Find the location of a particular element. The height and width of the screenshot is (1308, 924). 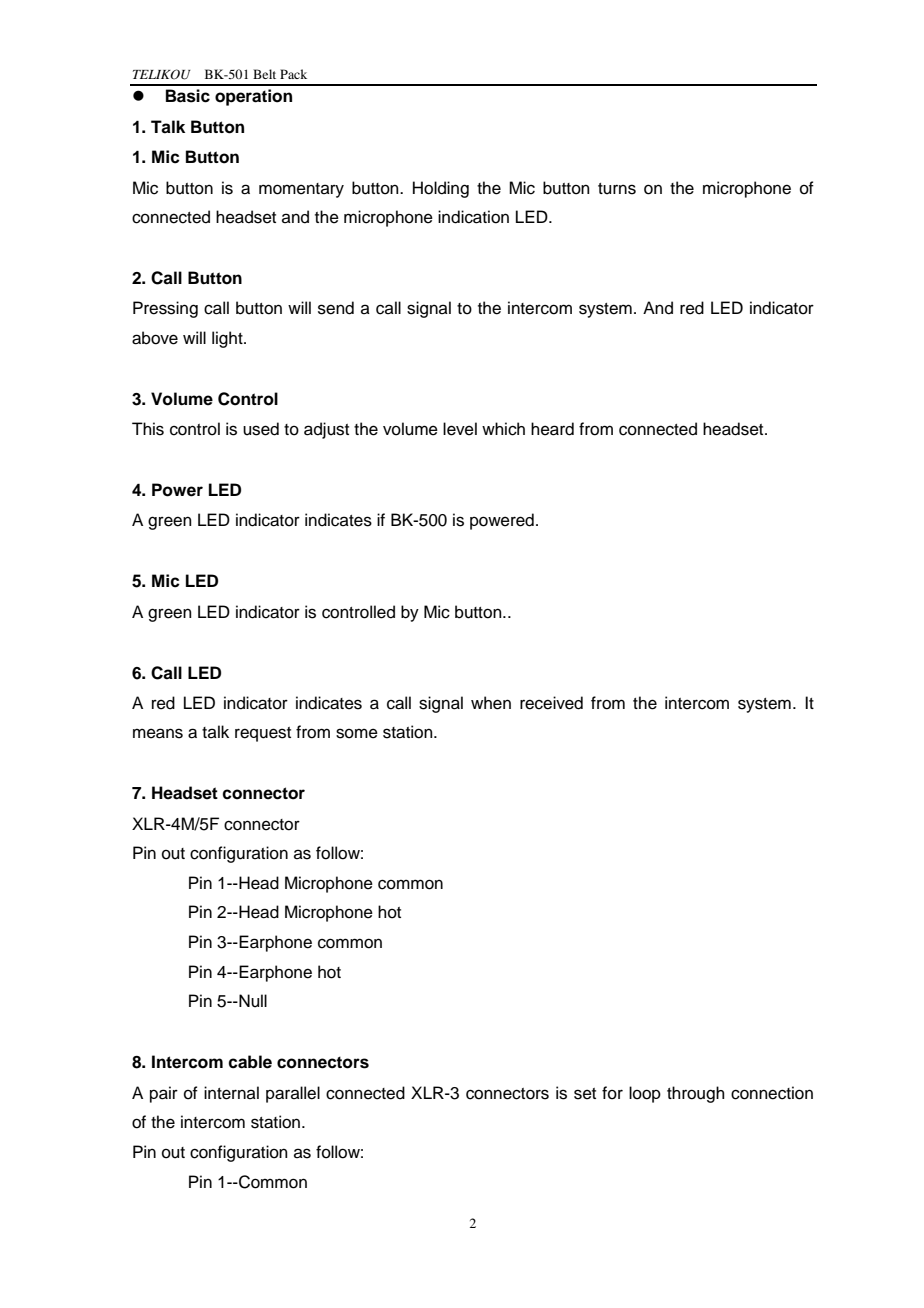

cable is located at coordinates (250, 1062).
